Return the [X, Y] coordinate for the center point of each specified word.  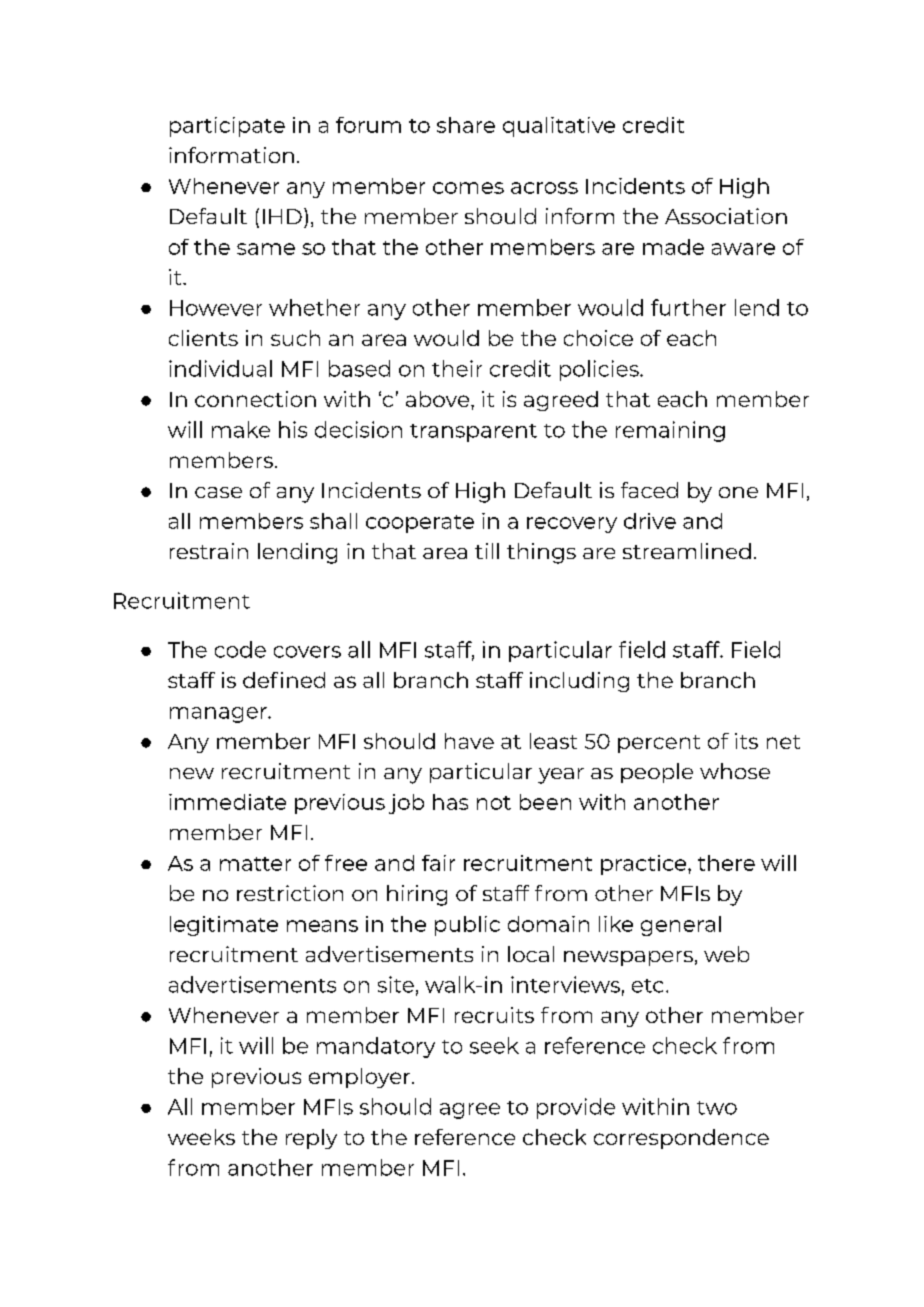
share [466, 125]
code [240, 649]
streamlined [687, 551]
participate [227, 127]
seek [494, 1045]
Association [726, 216]
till [487, 551]
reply [311, 1139]
